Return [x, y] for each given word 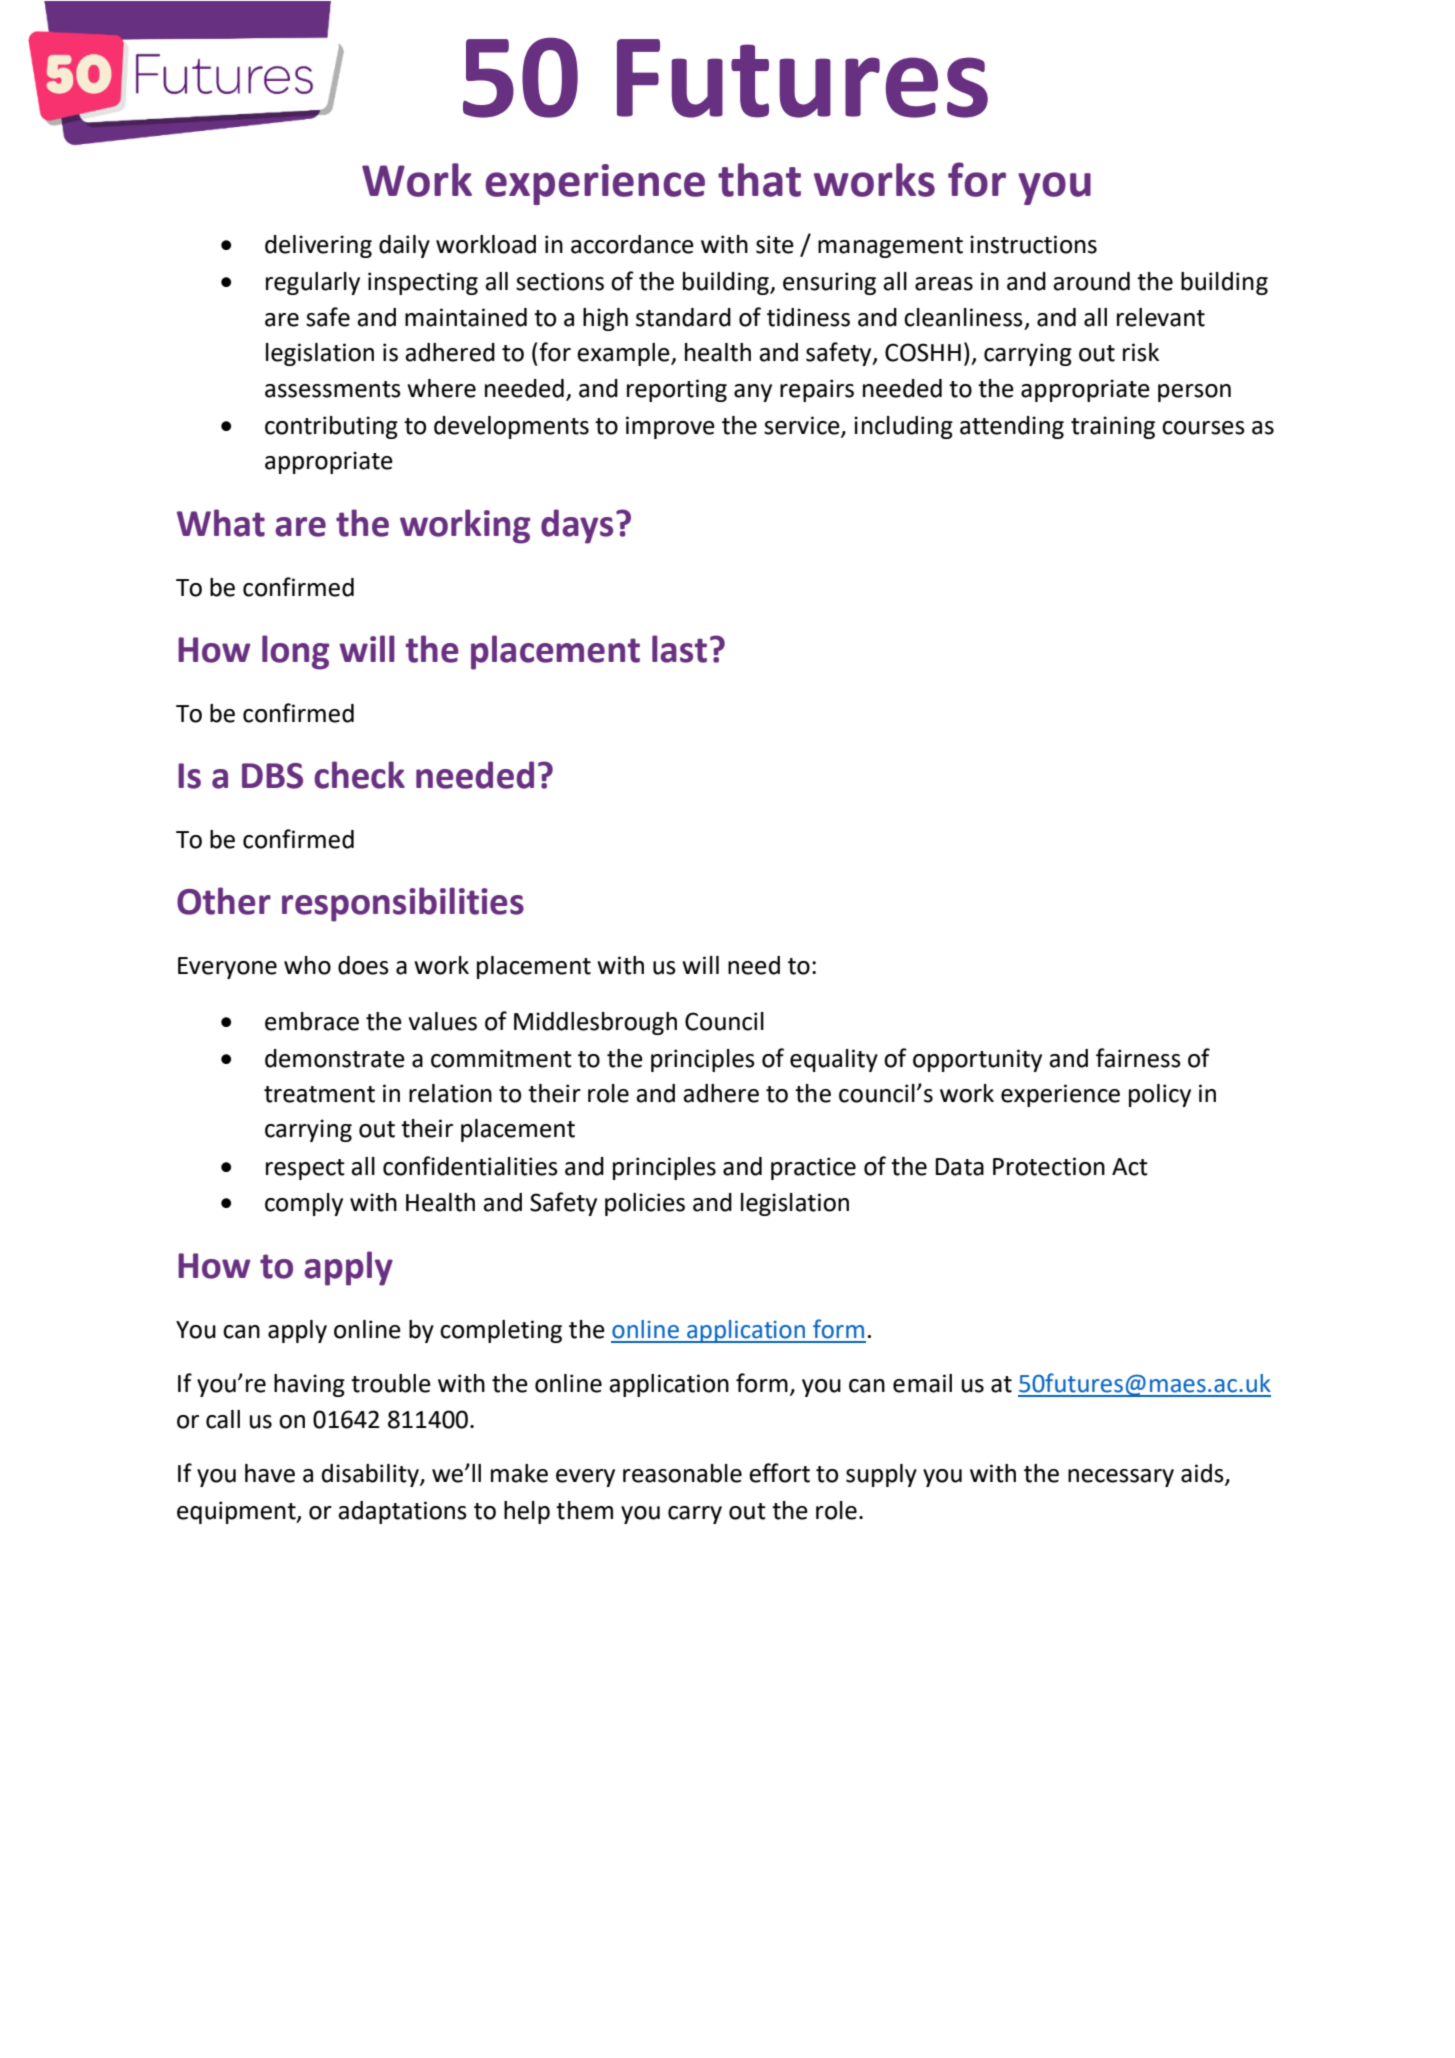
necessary [1121, 1478]
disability [371, 1475]
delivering [318, 246]
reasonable [682, 1473]
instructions [1033, 244]
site [775, 244]
